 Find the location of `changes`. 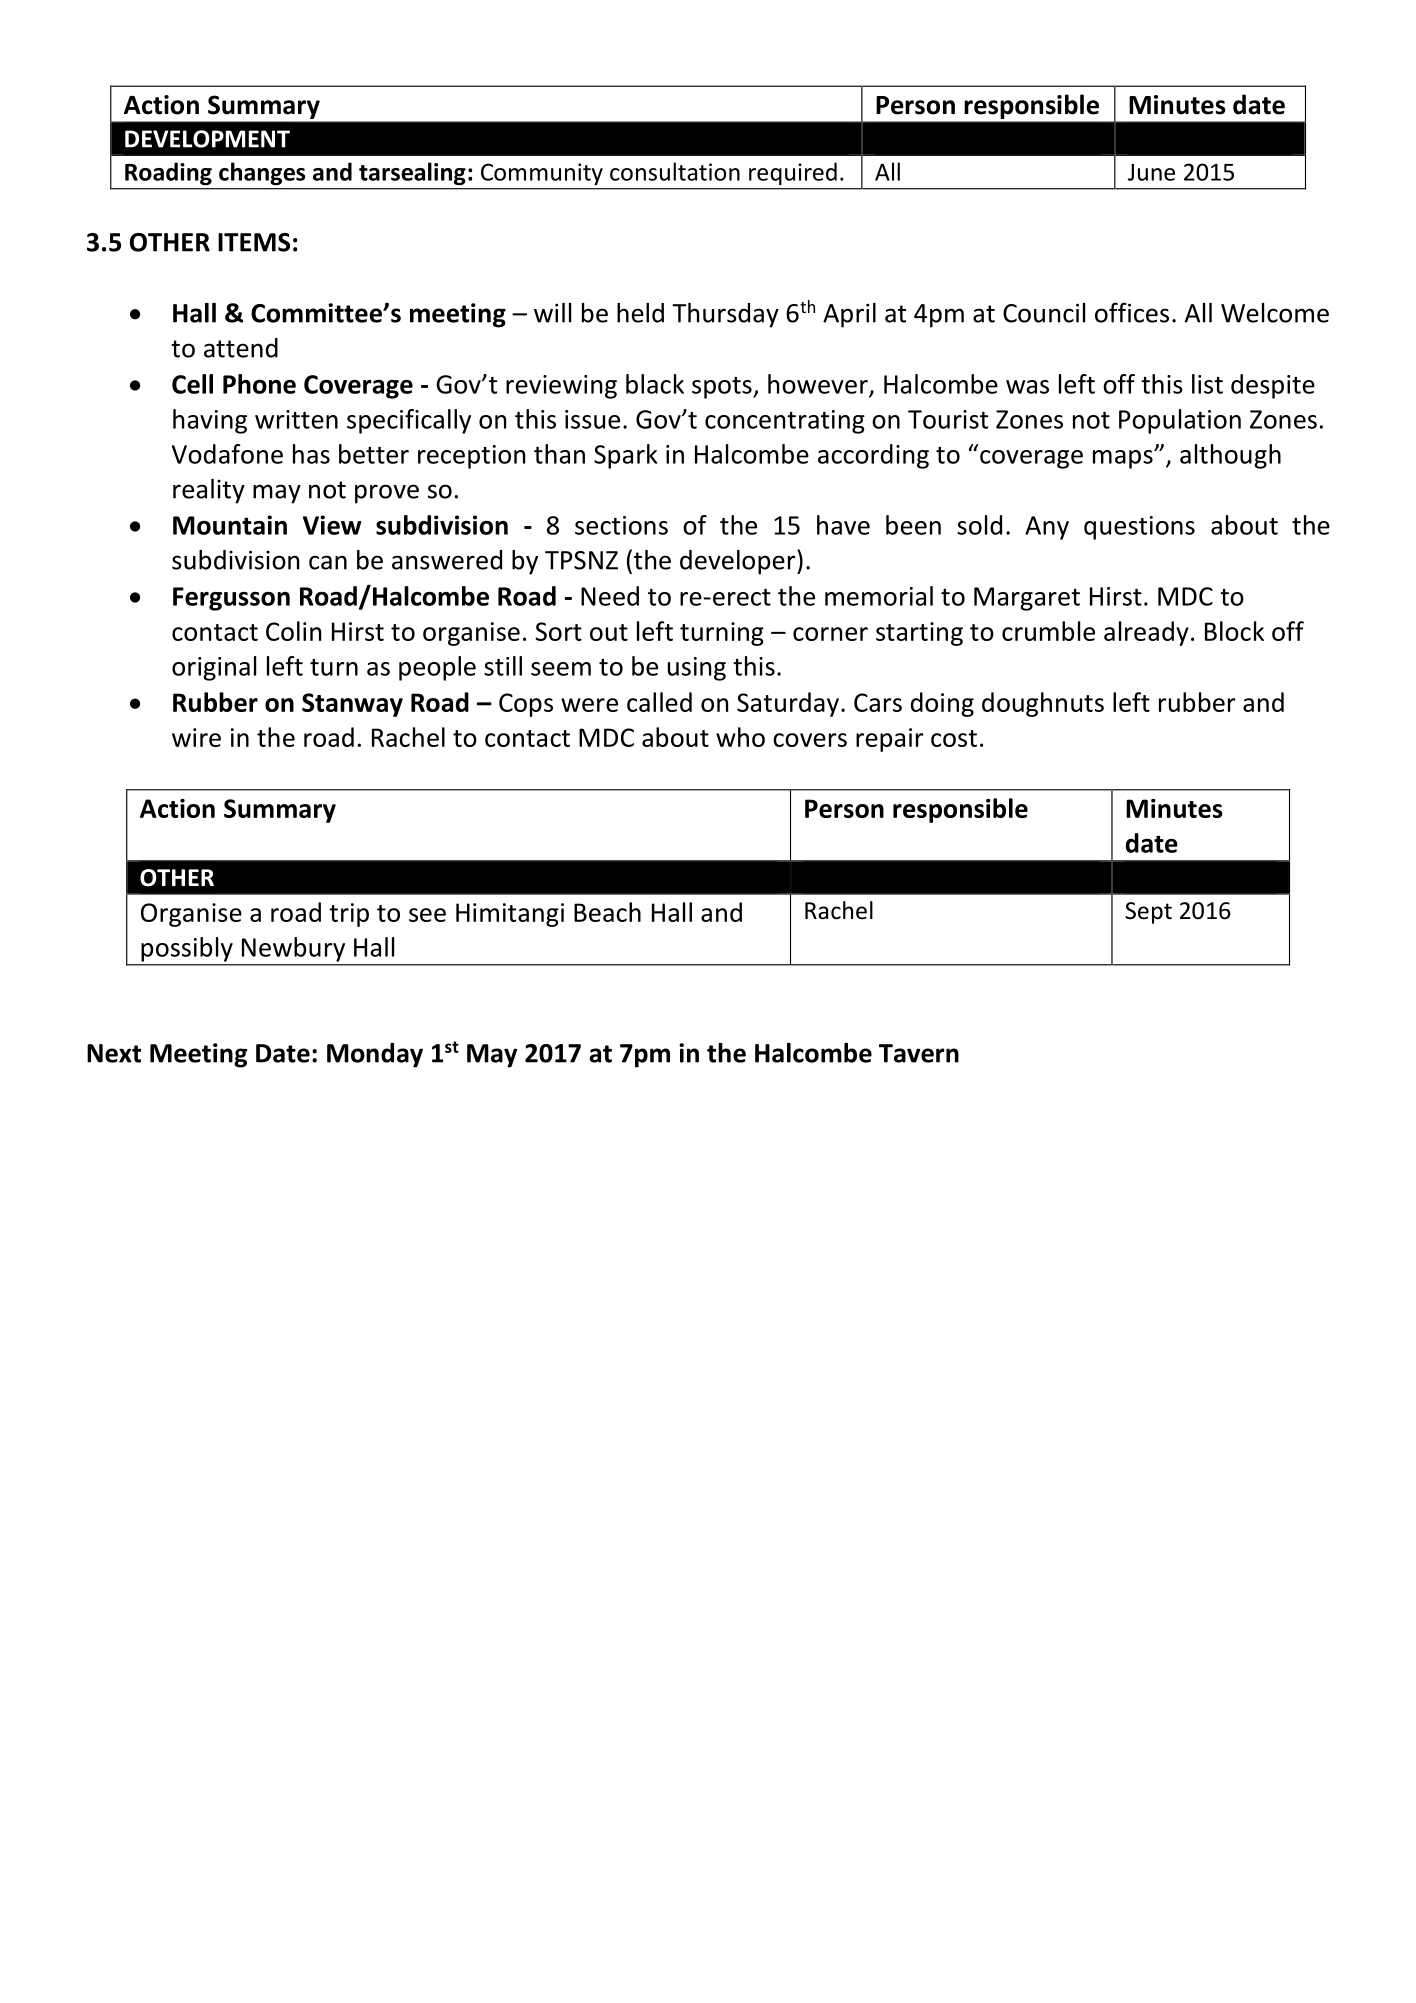

changes is located at coordinates (262, 173).
